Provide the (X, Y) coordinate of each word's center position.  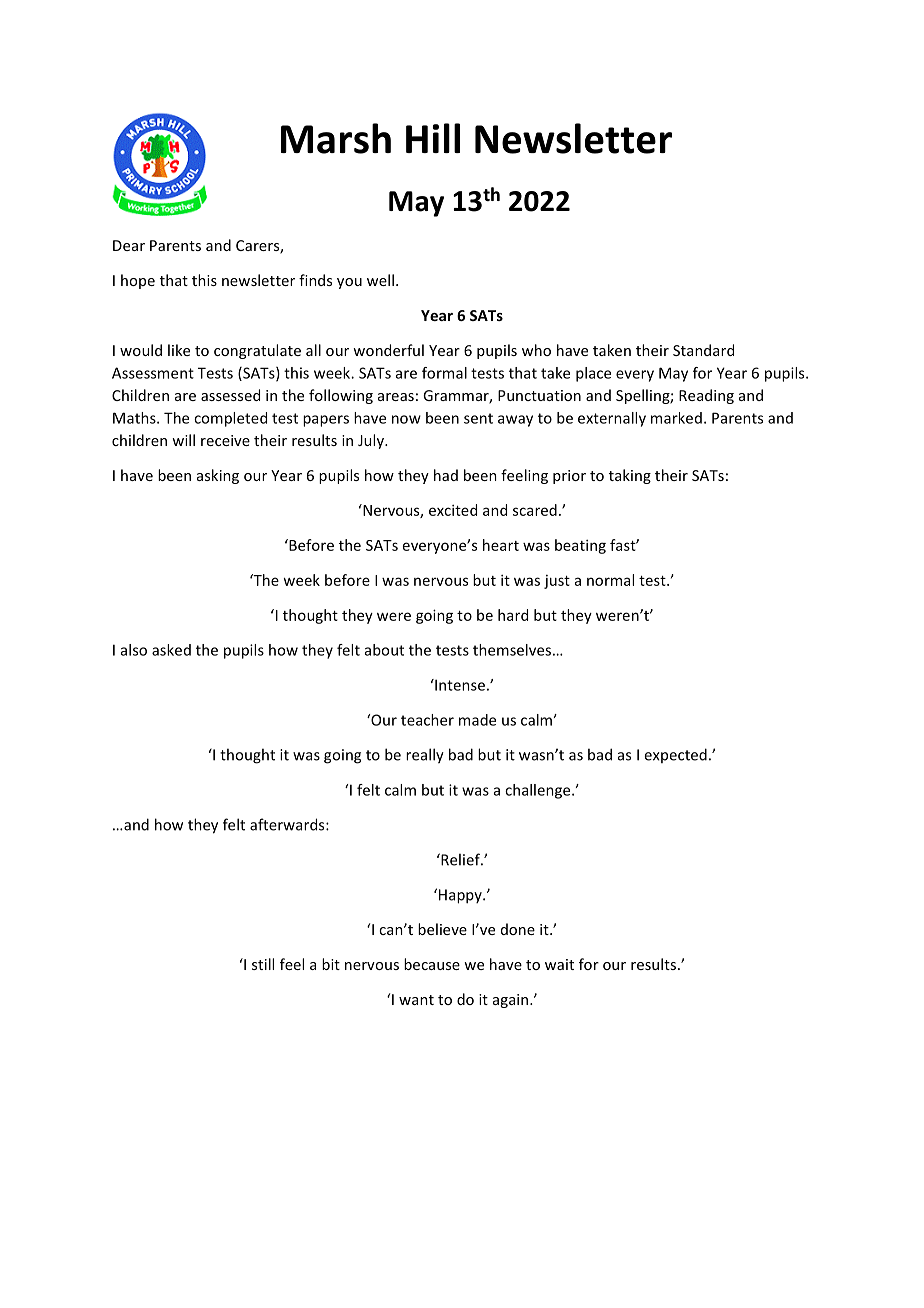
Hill (433, 138)
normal (610, 580)
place (593, 374)
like (179, 350)
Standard (703, 350)
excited (453, 510)
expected (675, 755)
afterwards (288, 824)
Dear (129, 245)
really (425, 756)
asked (171, 650)
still (263, 964)
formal (444, 373)
